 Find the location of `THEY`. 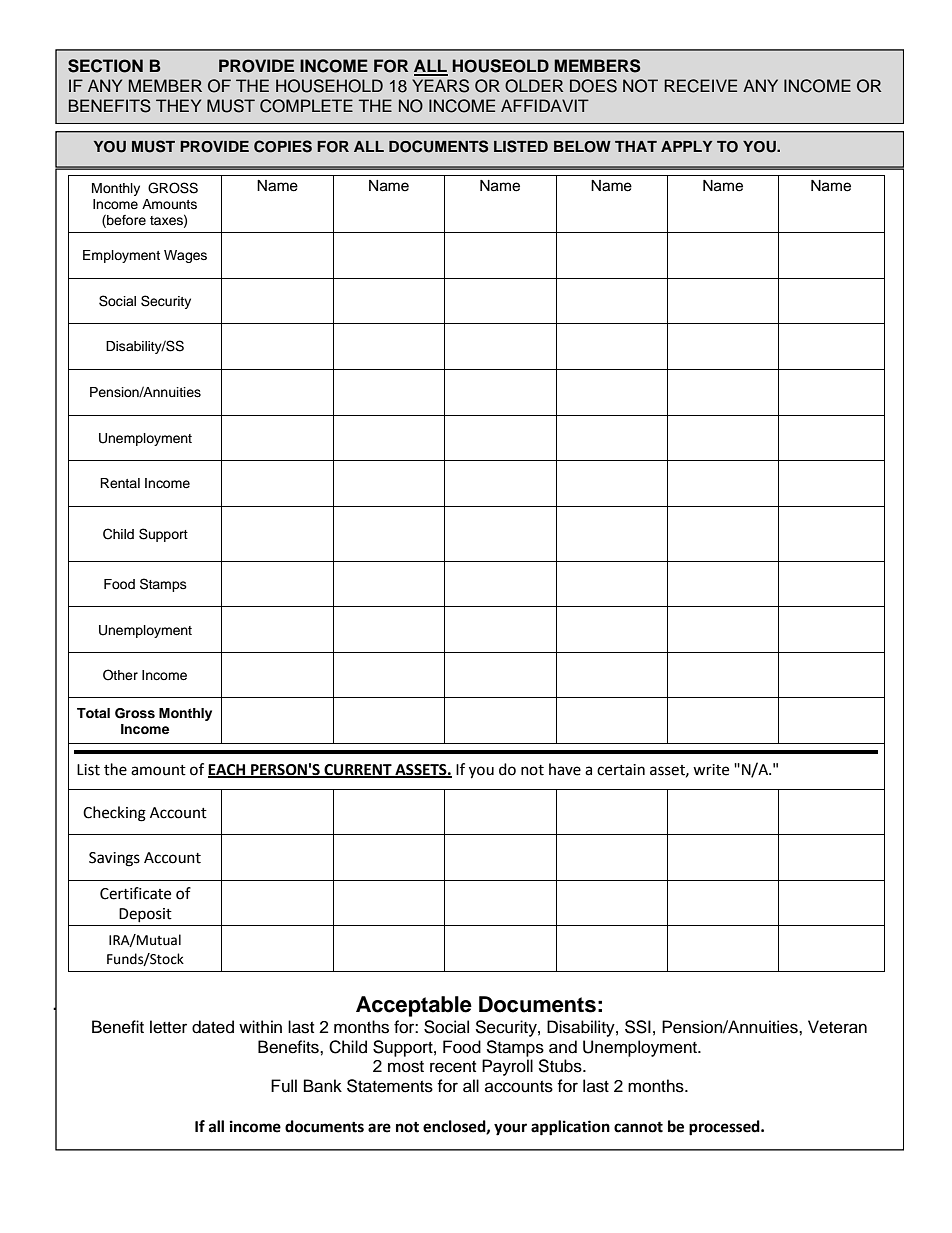

THEY is located at coordinates (178, 105).
